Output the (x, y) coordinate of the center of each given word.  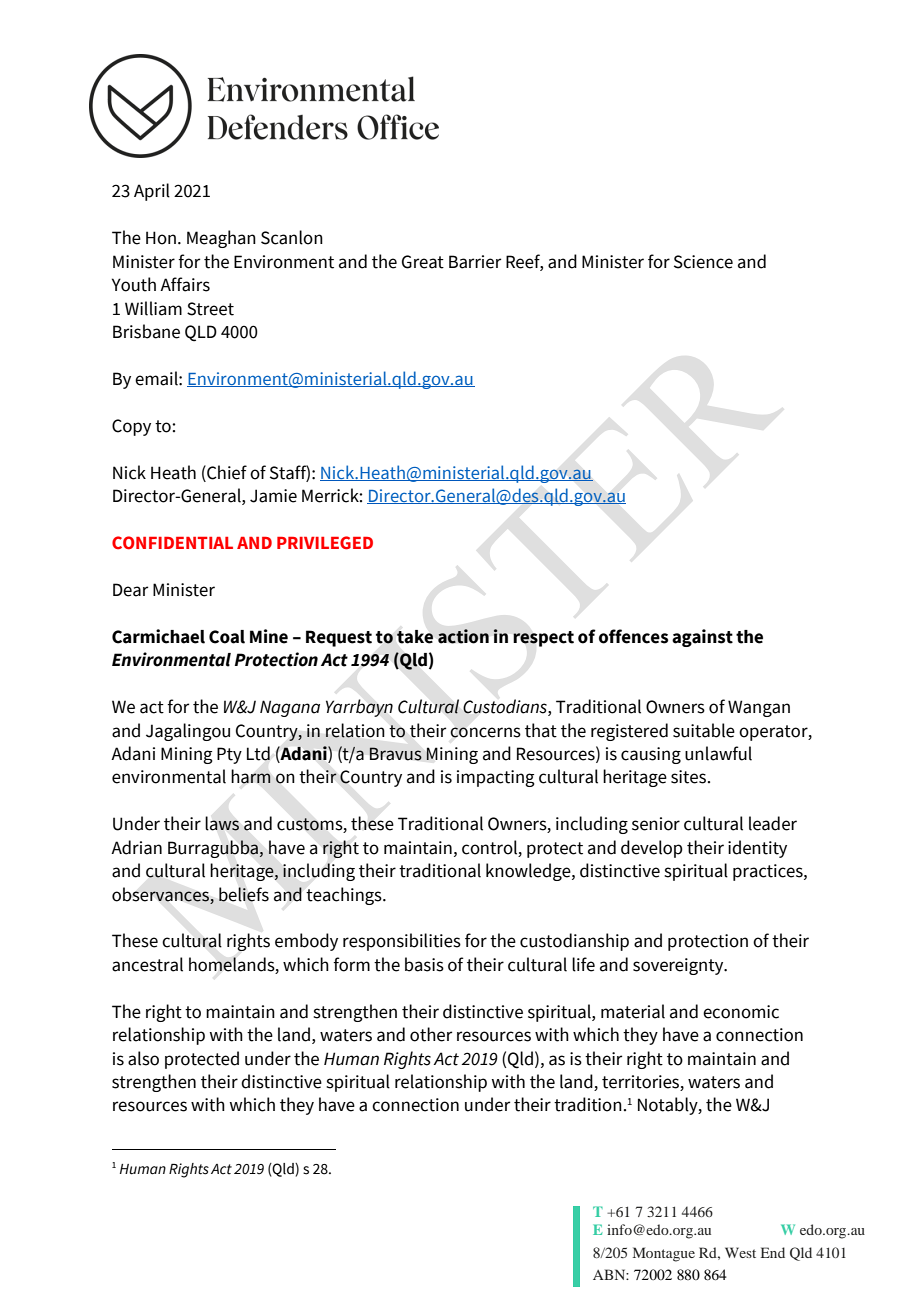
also (143, 1058)
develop (652, 849)
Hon (161, 238)
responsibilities (402, 942)
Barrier (475, 262)
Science (703, 262)
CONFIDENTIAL (172, 543)
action (463, 636)
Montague (664, 1254)
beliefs (244, 894)
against (702, 638)
